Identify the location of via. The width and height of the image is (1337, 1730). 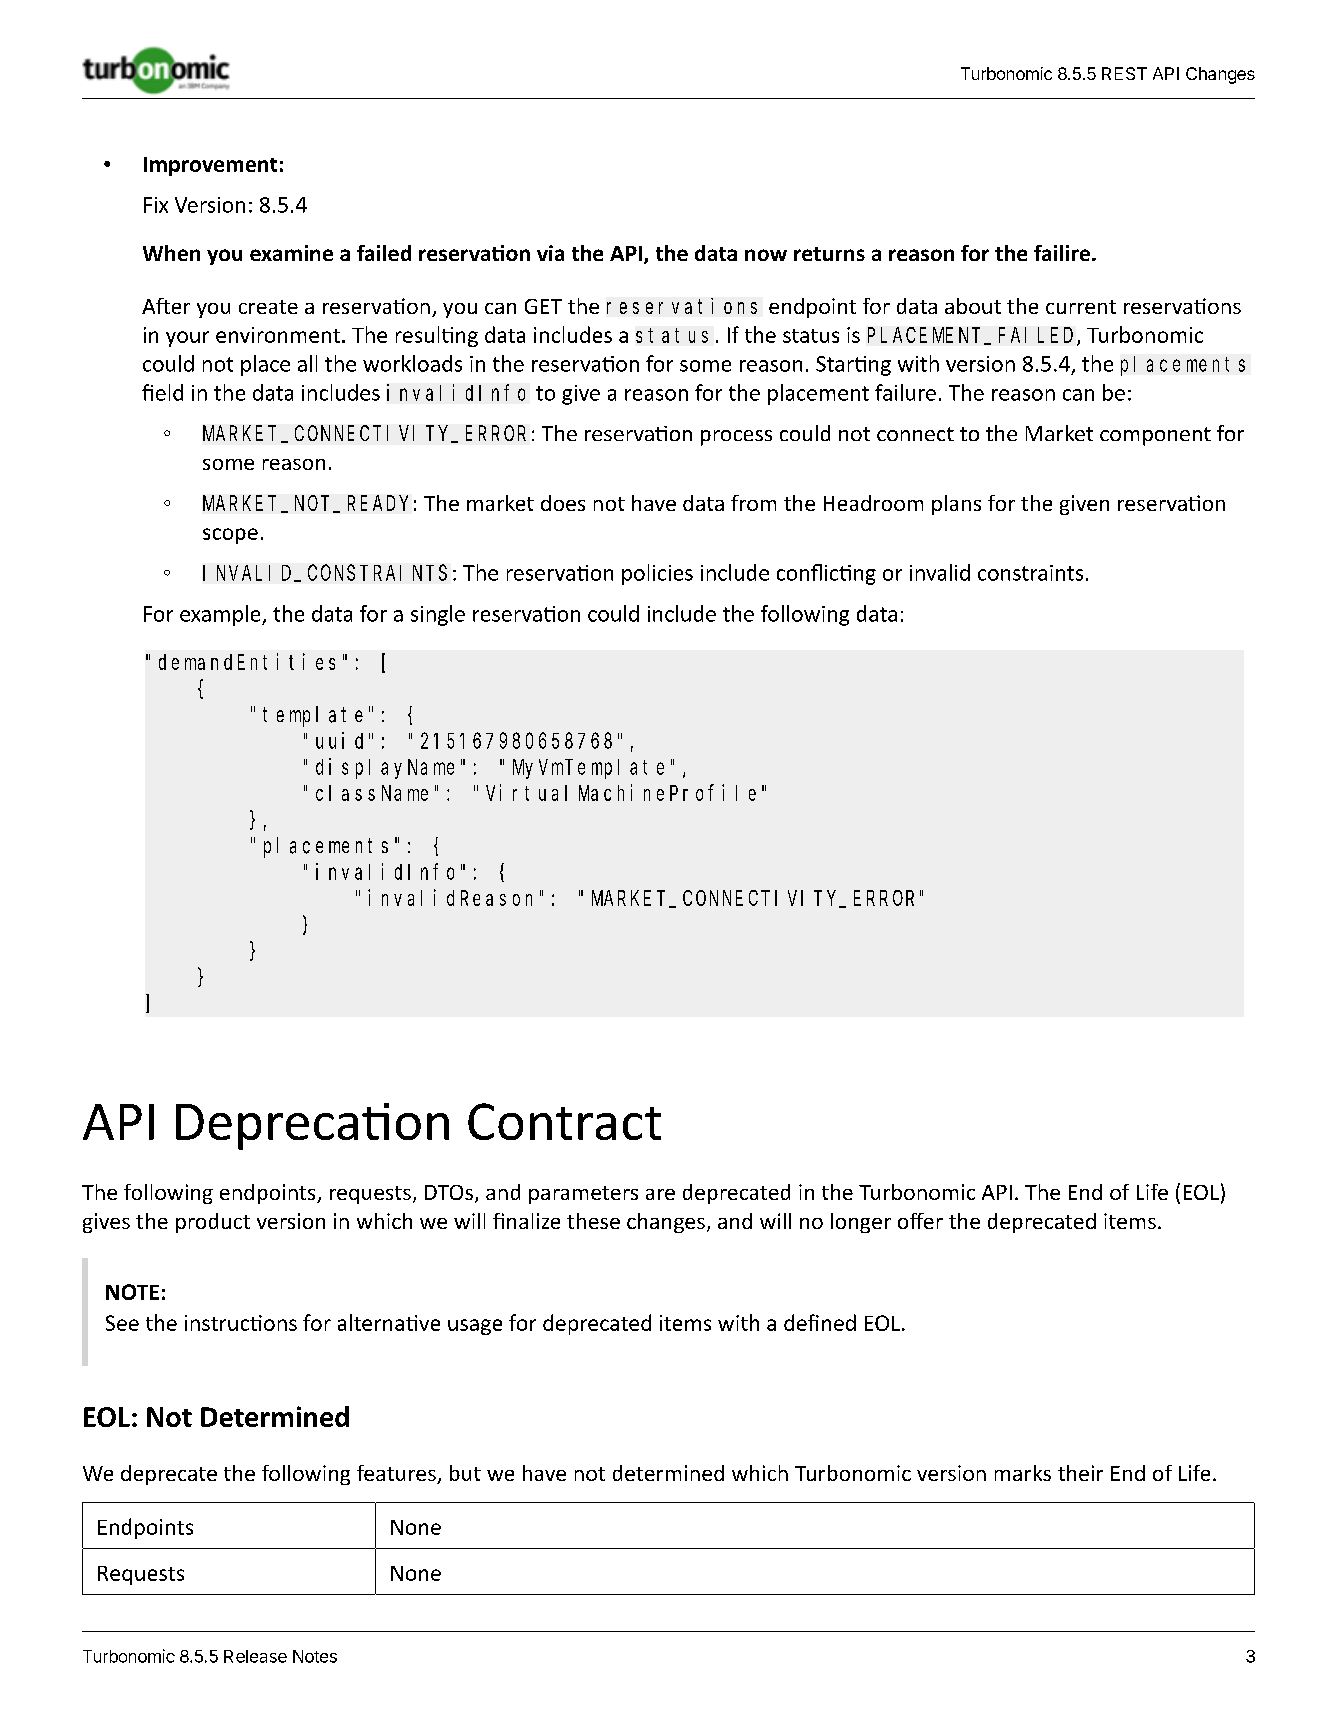
(550, 253).
